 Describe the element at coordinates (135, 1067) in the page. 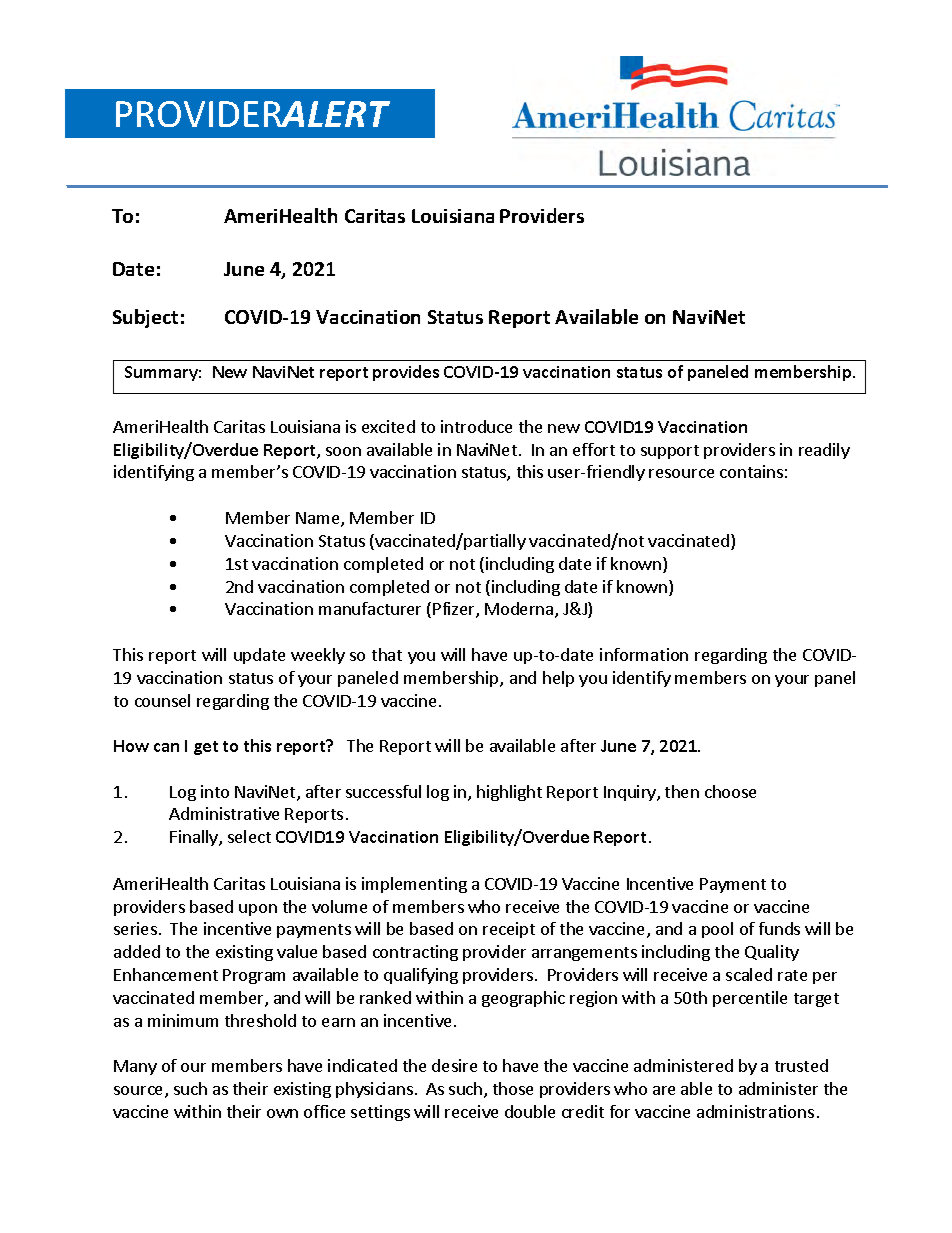

I see `Many` at that location.
